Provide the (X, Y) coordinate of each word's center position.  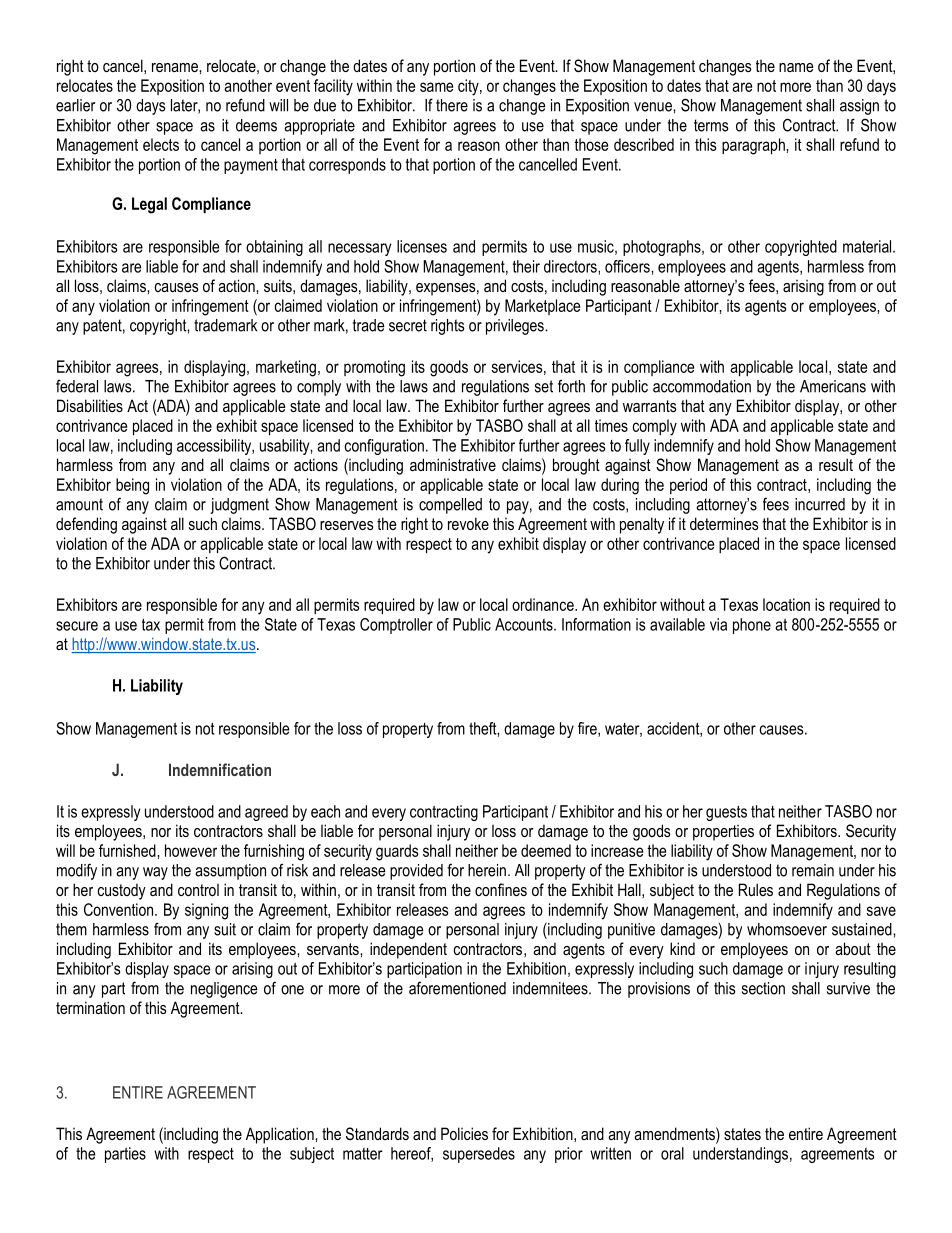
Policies (464, 1133)
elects (161, 144)
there (452, 105)
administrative (453, 464)
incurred (820, 504)
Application (281, 1135)
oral (672, 1153)
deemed (546, 850)
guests (726, 813)
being (132, 486)
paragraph (754, 146)
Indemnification (220, 769)
